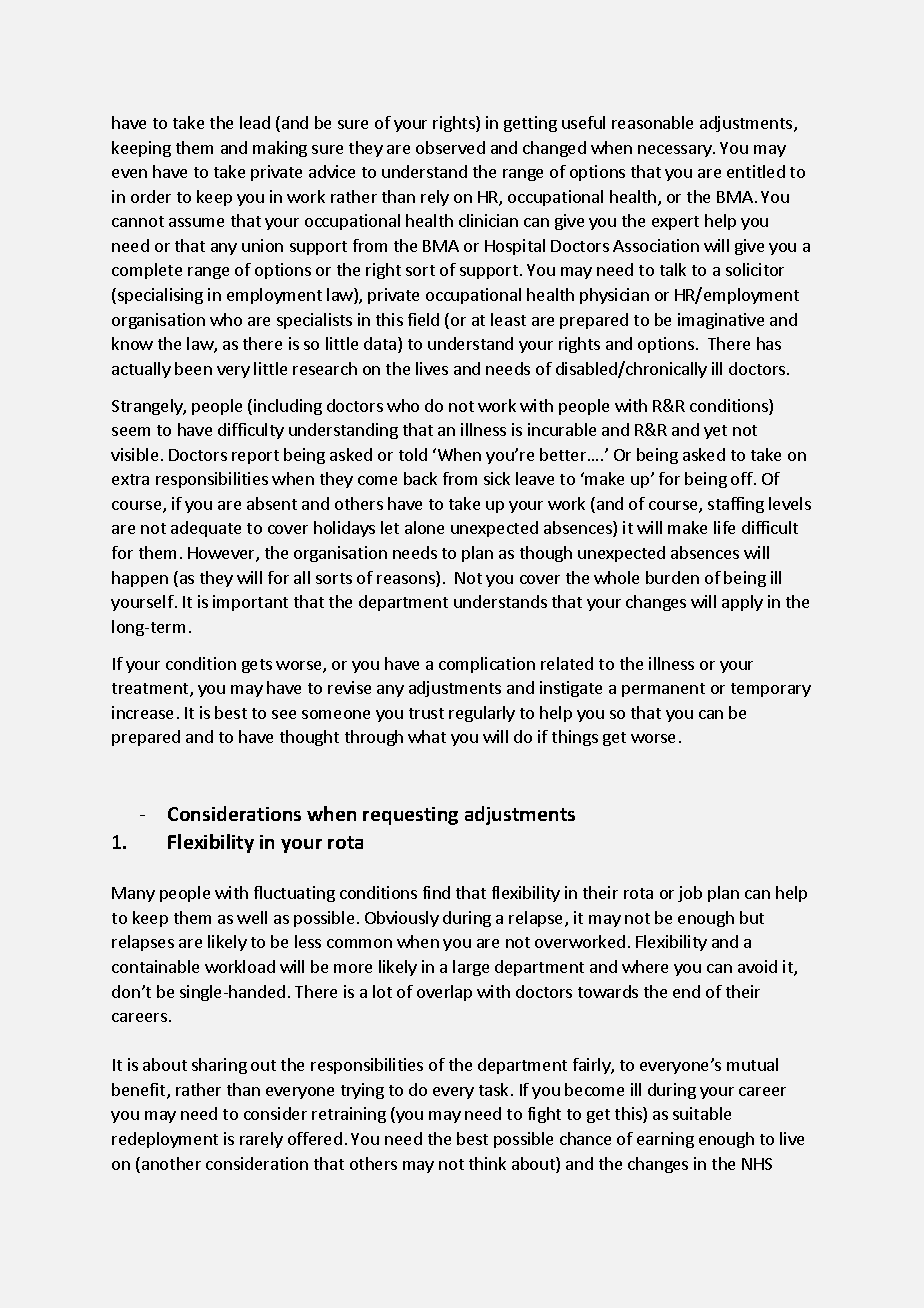 This screenshot has height=1308, width=924. What do you see at coordinates (450, 147) in the screenshot?
I see `observed` at bounding box center [450, 147].
